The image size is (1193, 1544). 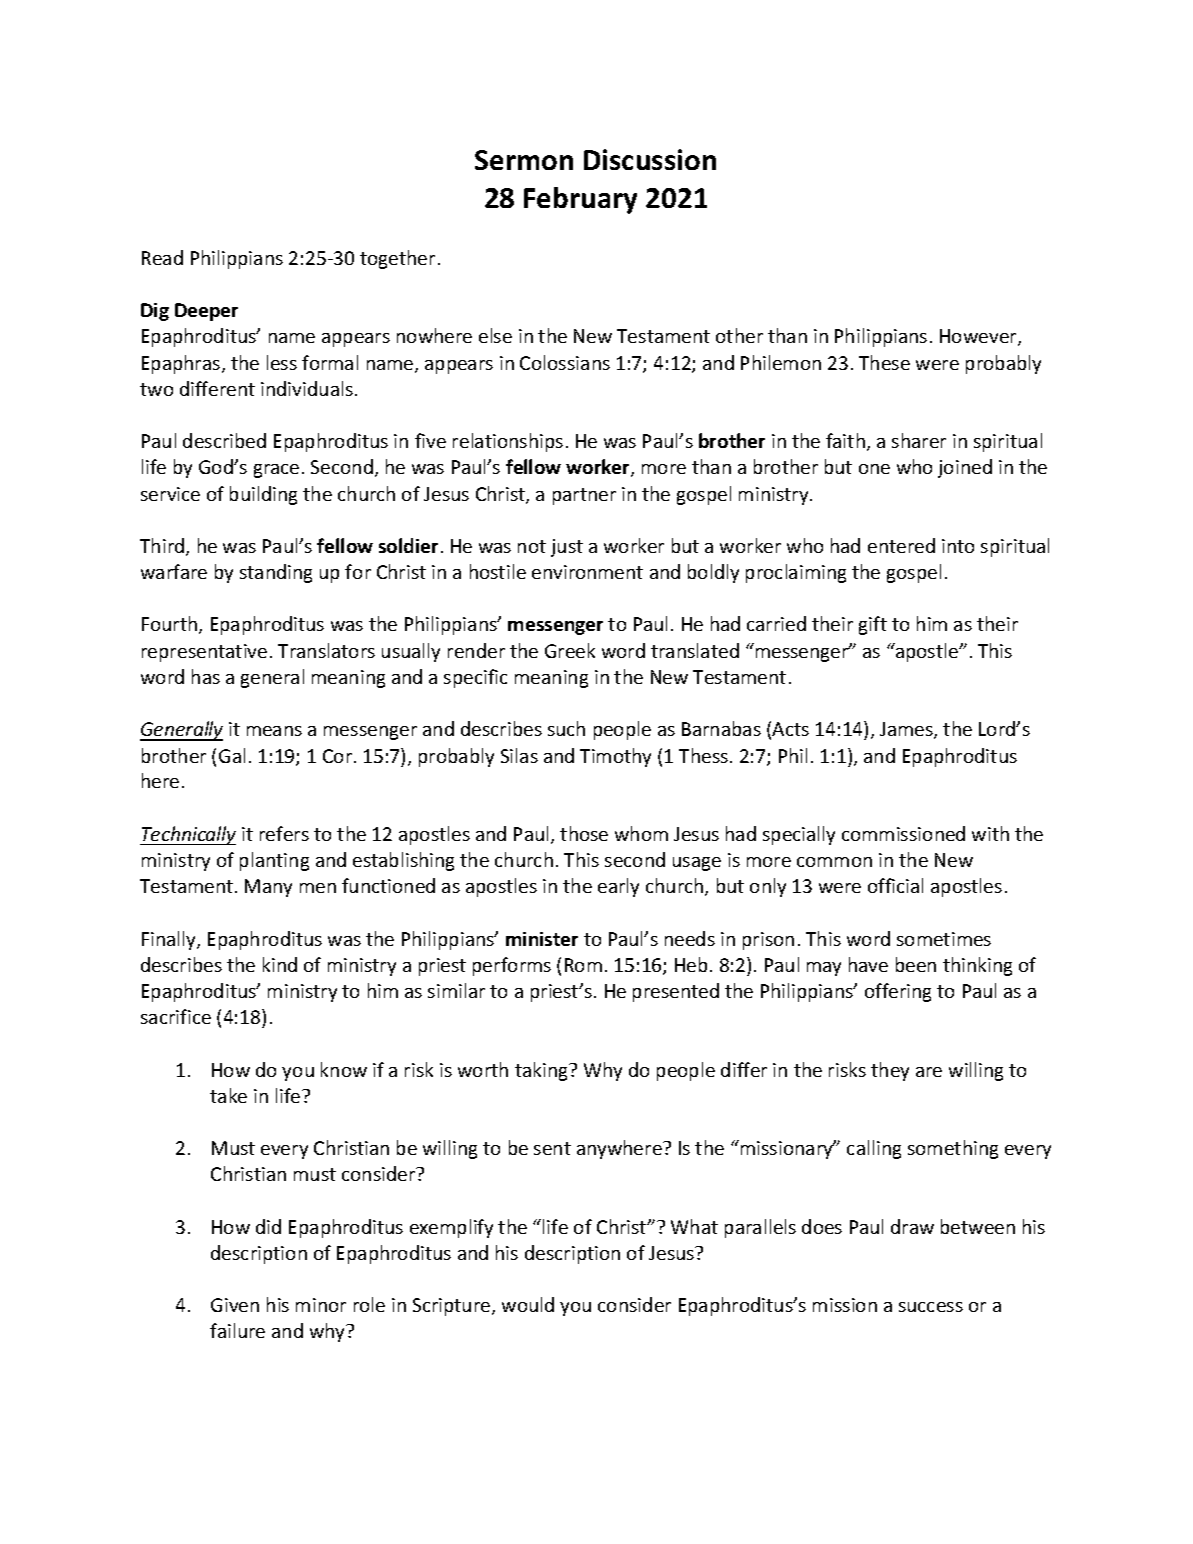 I want to click on official, so click(x=895, y=885).
